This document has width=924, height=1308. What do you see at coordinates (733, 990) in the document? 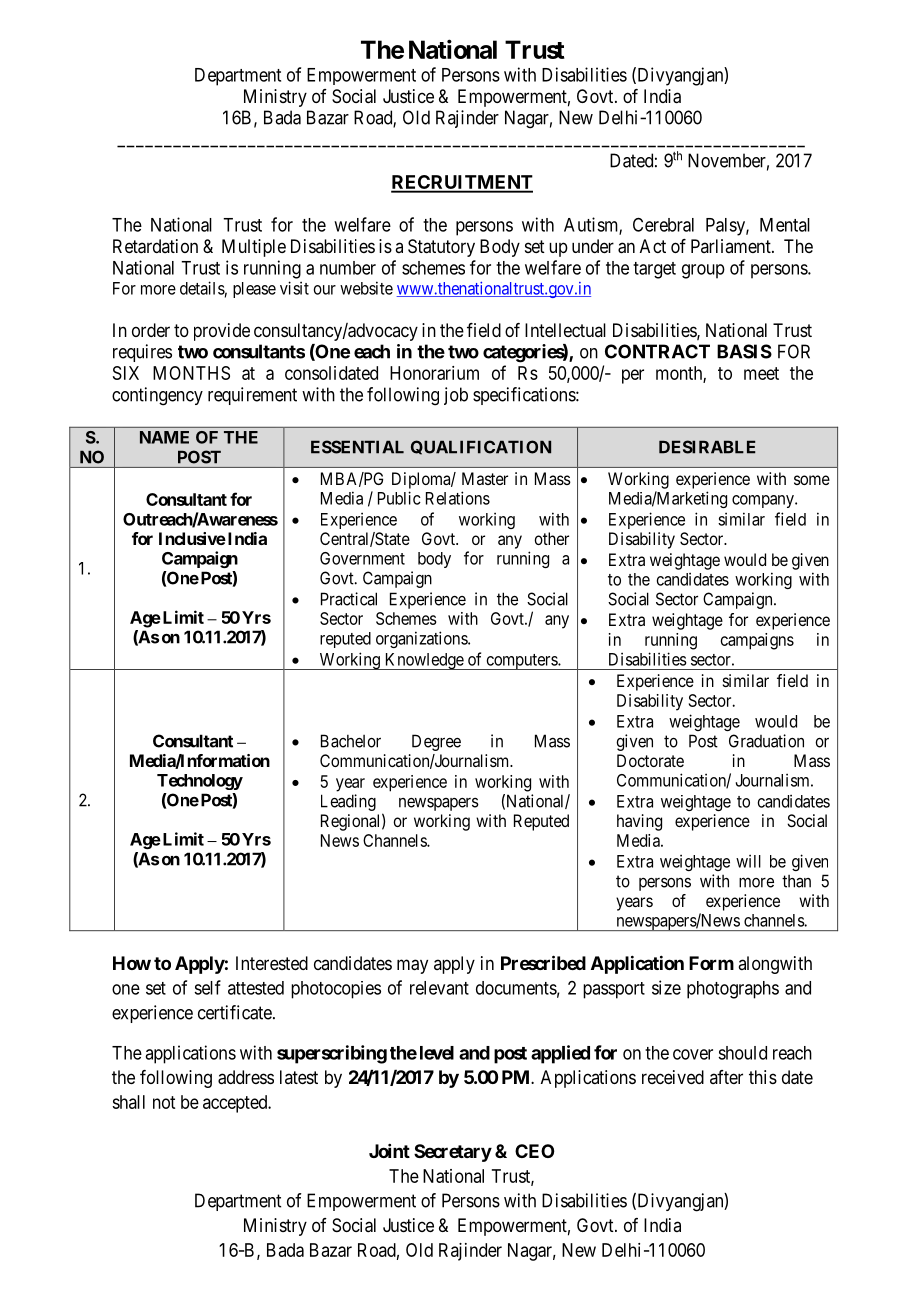
I see `photographs` at bounding box center [733, 990].
